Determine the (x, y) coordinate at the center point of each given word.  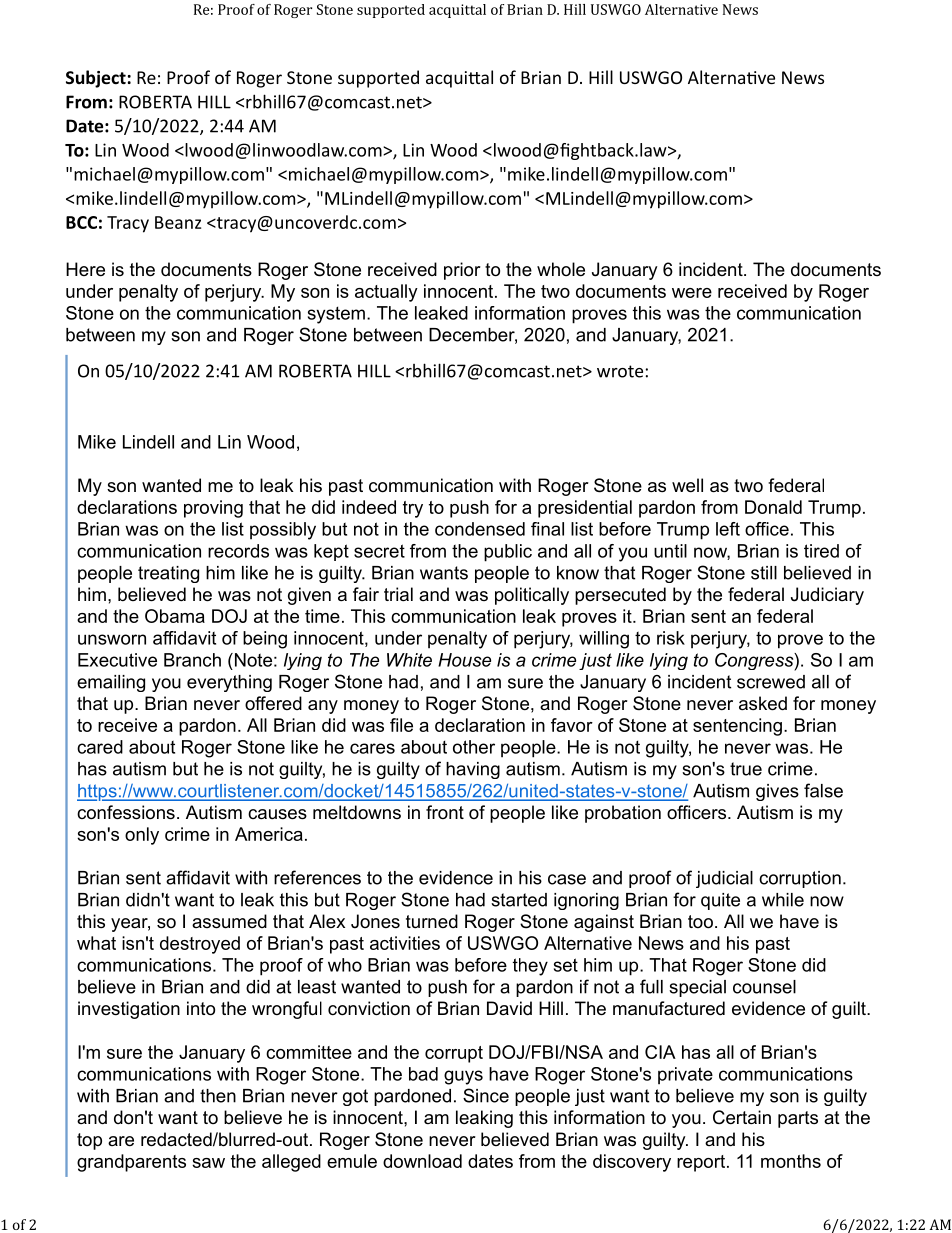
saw (208, 1163)
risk (671, 638)
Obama (175, 616)
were (692, 293)
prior (462, 271)
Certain (742, 1117)
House (464, 660)
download (422, 1161)
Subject (96, 79)
